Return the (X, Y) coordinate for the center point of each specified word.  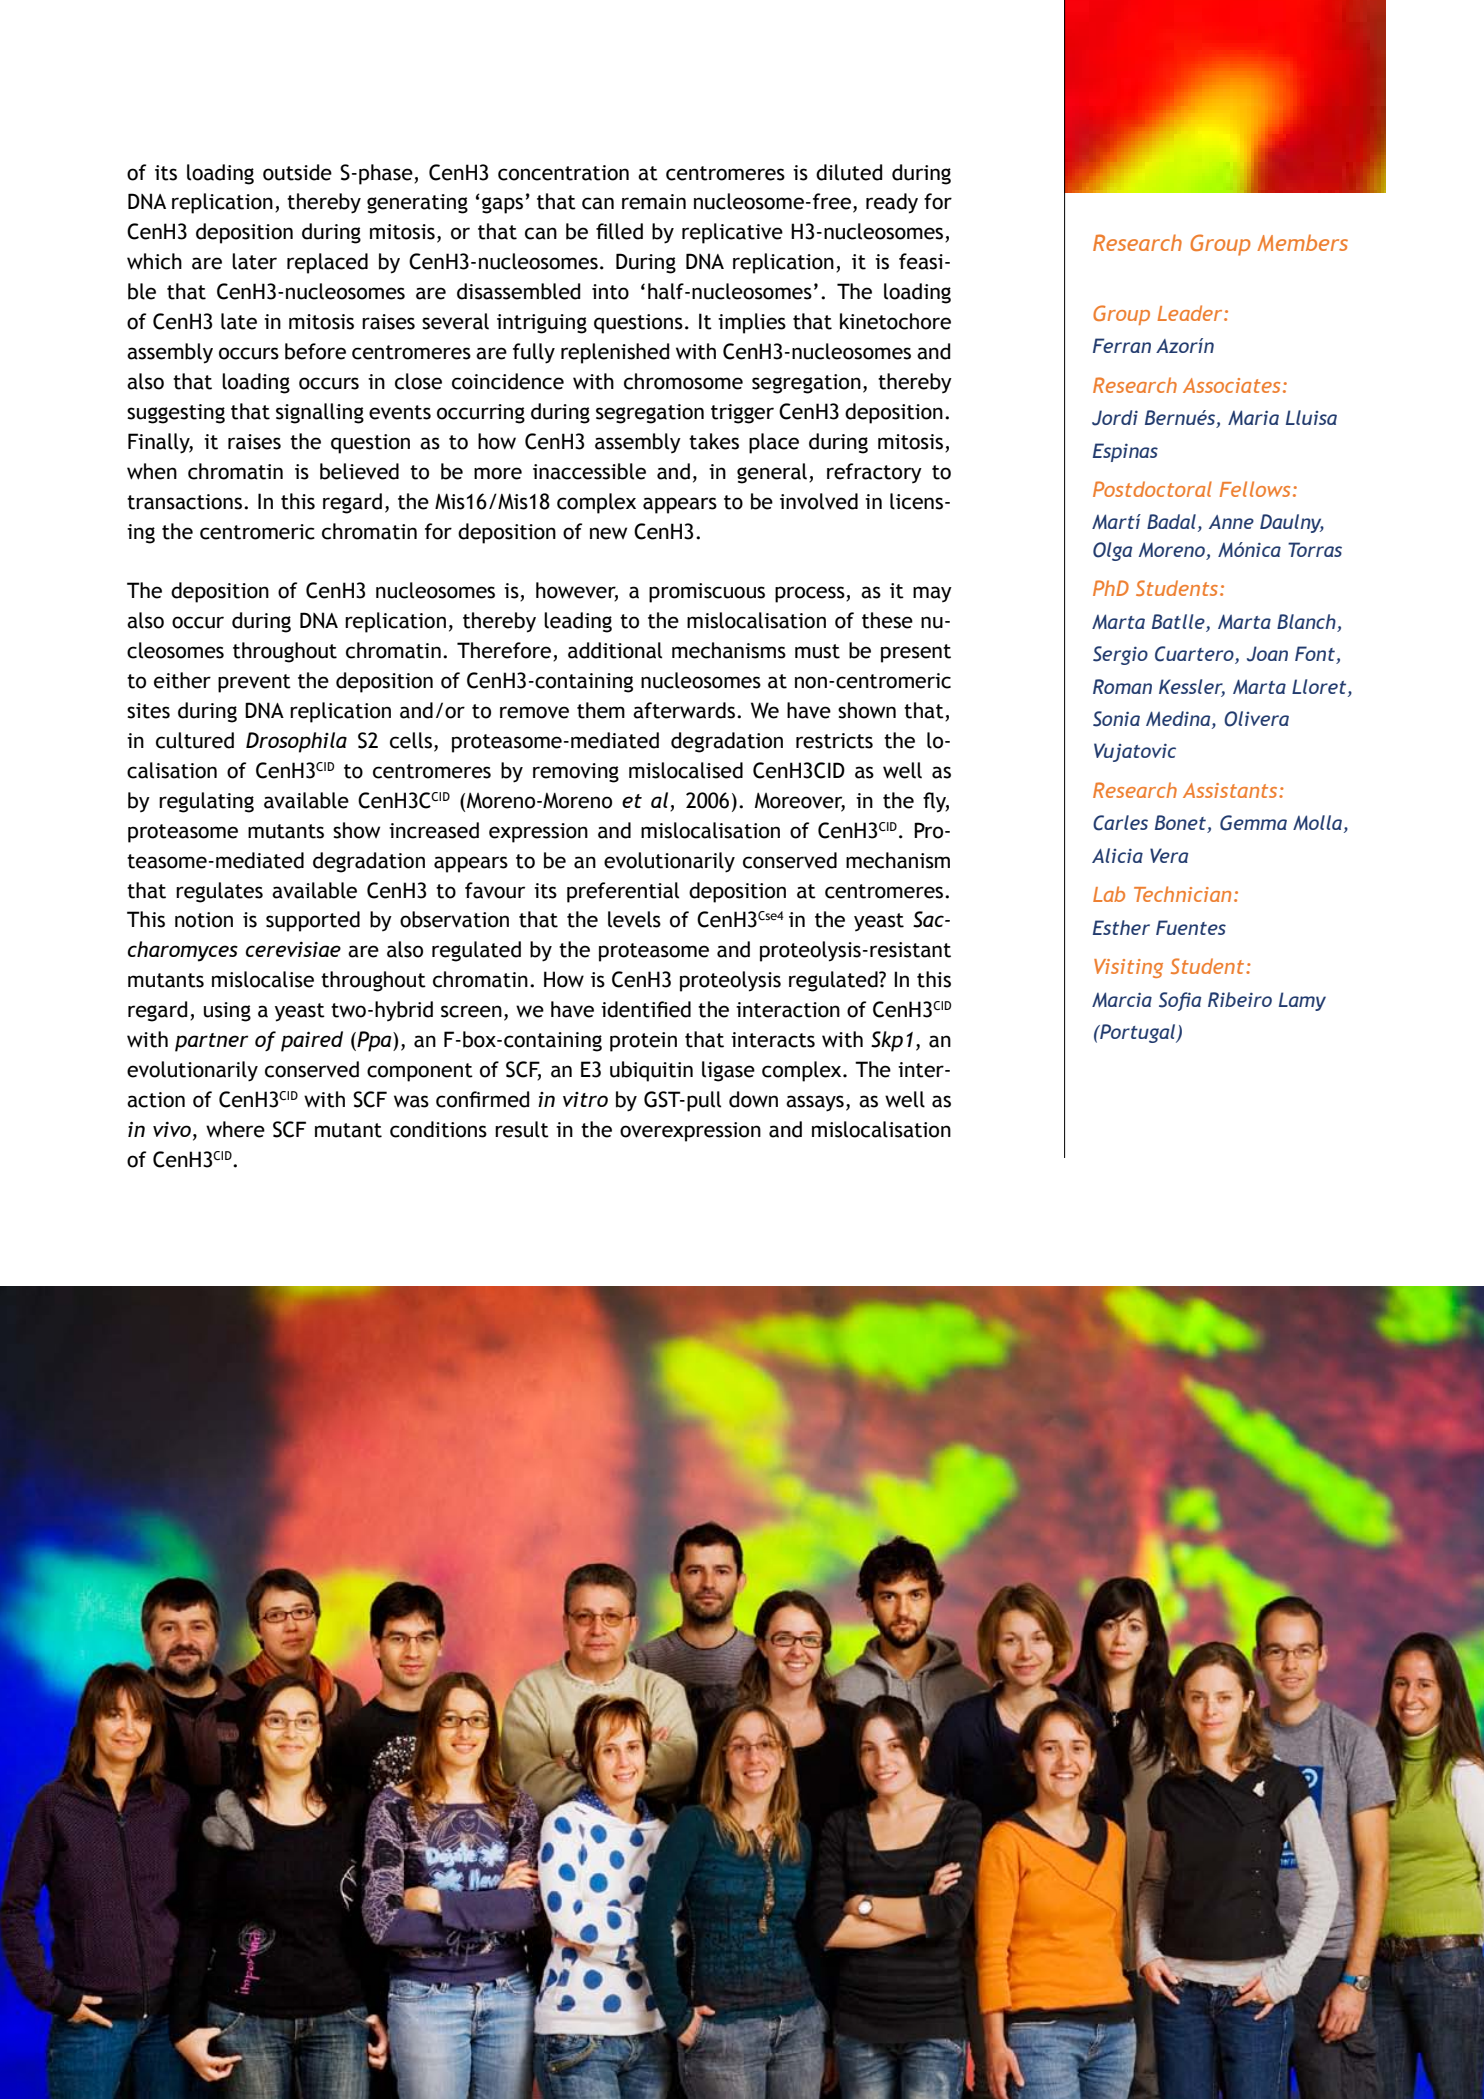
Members (1302, 242)
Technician (1182, 894)
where (235, 1129)
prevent (254, 683)
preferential (623, 892)
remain (654, 202)
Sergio (1120, 655)
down (753, 1099)
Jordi (1115, 418)
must (817, 651)
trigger (742, 414)
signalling (320, 413)
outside (297, 172)
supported (313, 921)
